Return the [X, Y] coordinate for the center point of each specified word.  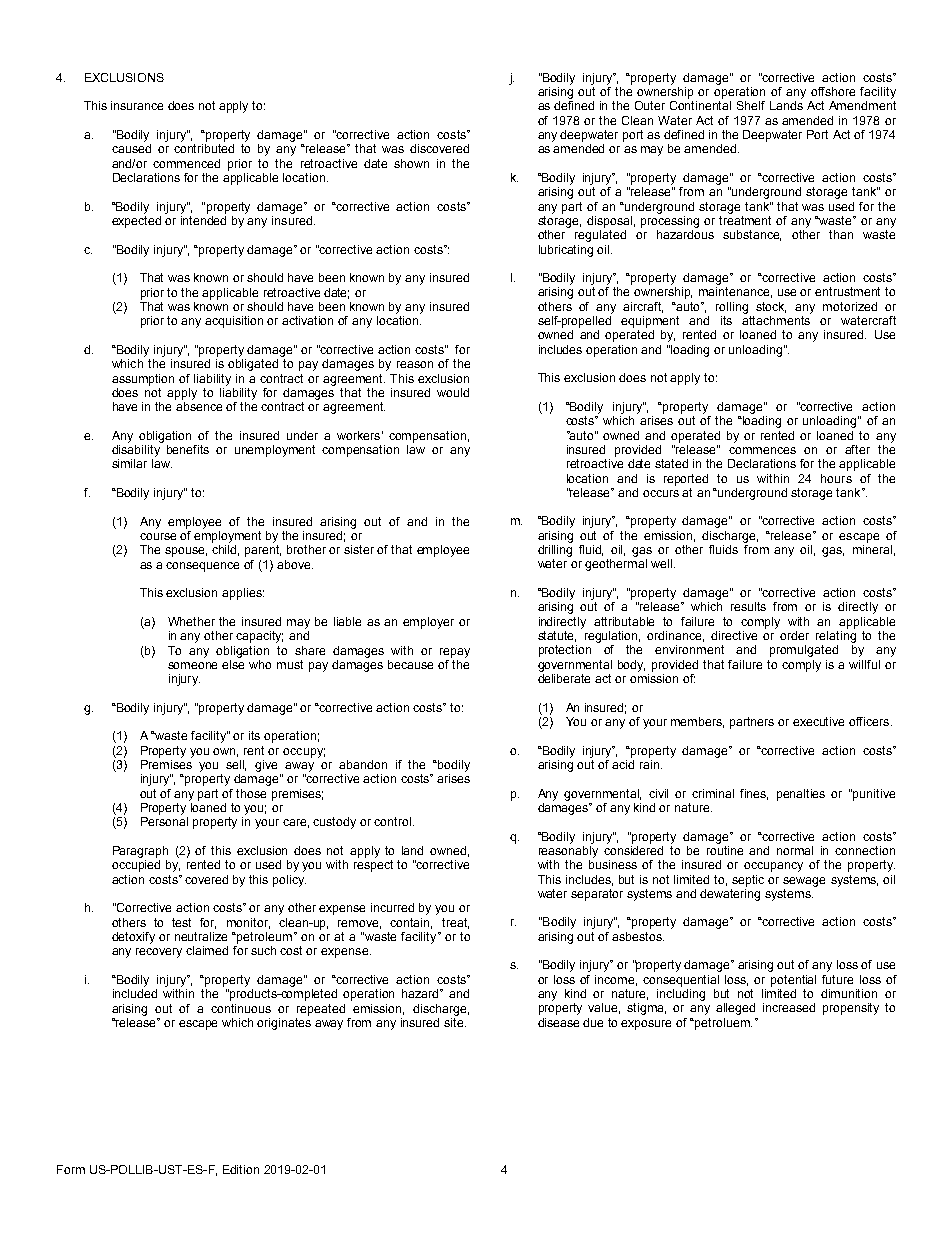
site [455, 1021]
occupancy [773, 867]
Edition [241, 1169]
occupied [136, 866]
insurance [137, 105]
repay [455, 653]
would [453, 392]
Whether [191, 621]
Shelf [751, 105]
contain [411, 923]
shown [411, 163]
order [794, 635]
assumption [143, 380]
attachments [776, 320]
